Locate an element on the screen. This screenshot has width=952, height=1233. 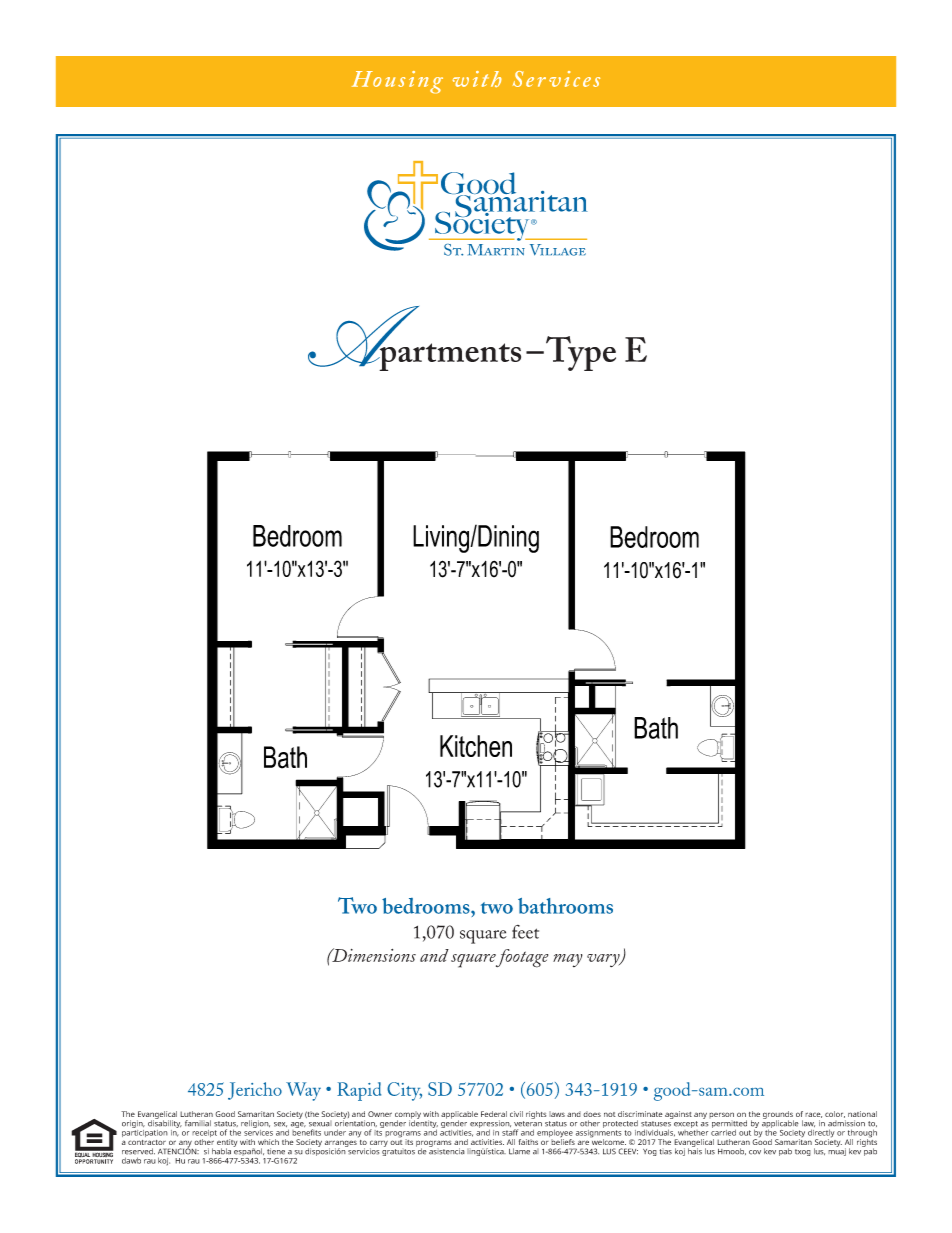
footage is located at coordinates (521, 958).
